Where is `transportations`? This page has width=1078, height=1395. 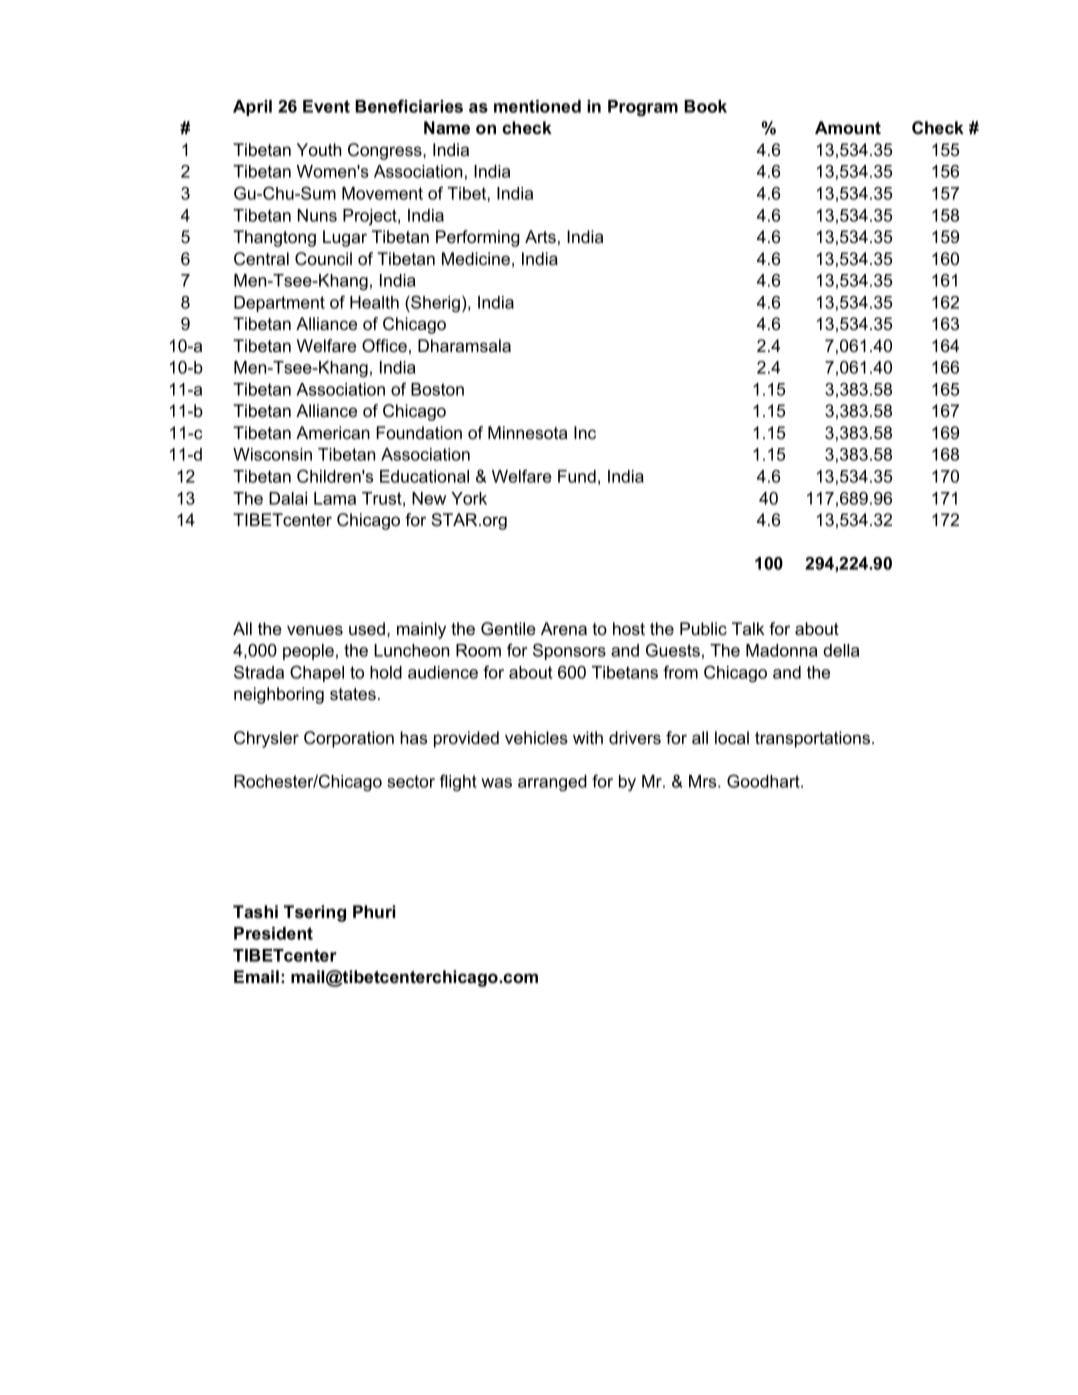
transportations is located at coordinates (814, 739).
